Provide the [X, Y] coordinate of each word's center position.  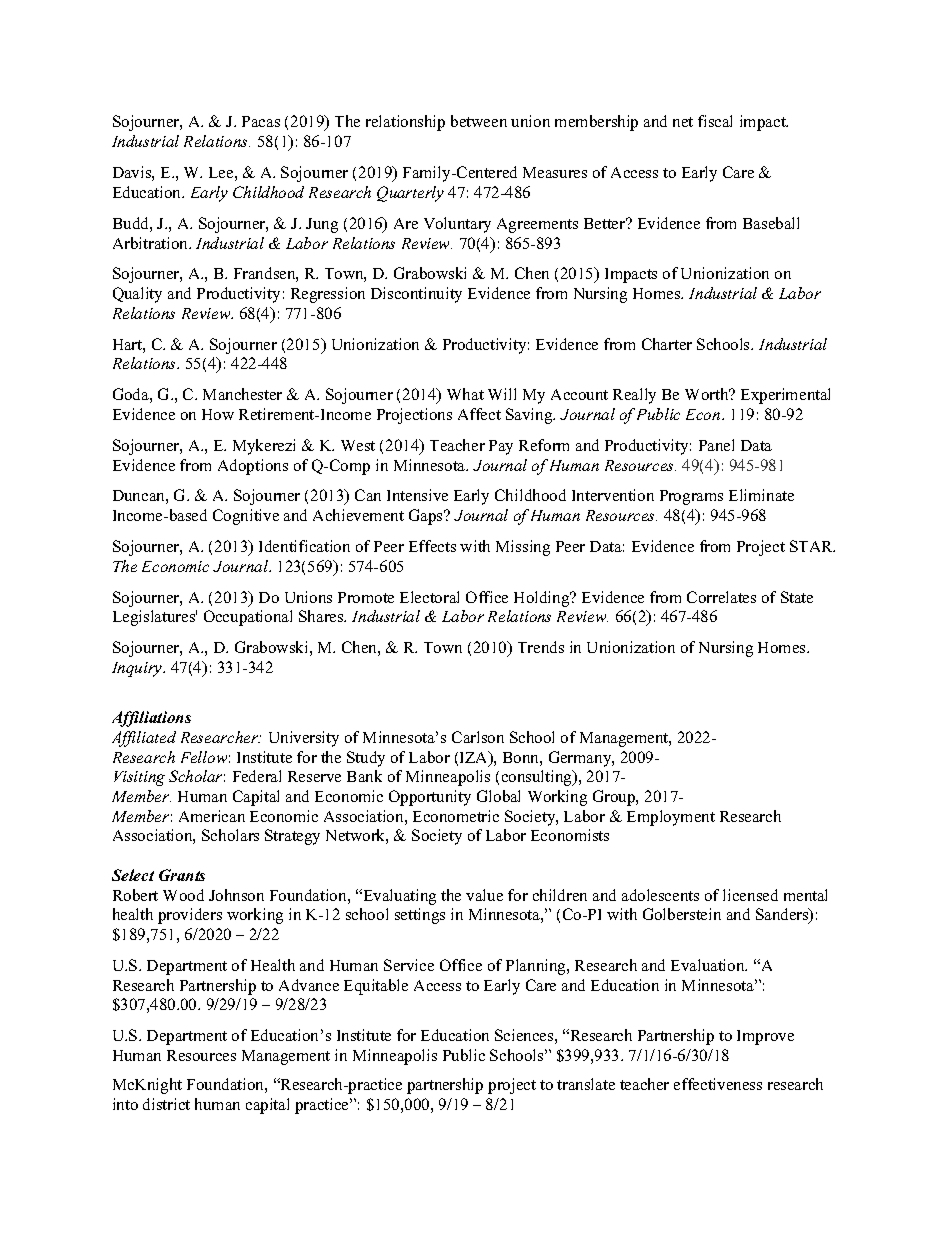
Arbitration [151, 243]
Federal [257, 776]
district [166, 1104]
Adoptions [253, 467]
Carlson [478, 737]
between [479, 121]
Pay [501, 447]
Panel [716, 445]
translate [586, 1084]
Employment [671, 818]
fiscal [715, 121]
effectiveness [718, 1084]
